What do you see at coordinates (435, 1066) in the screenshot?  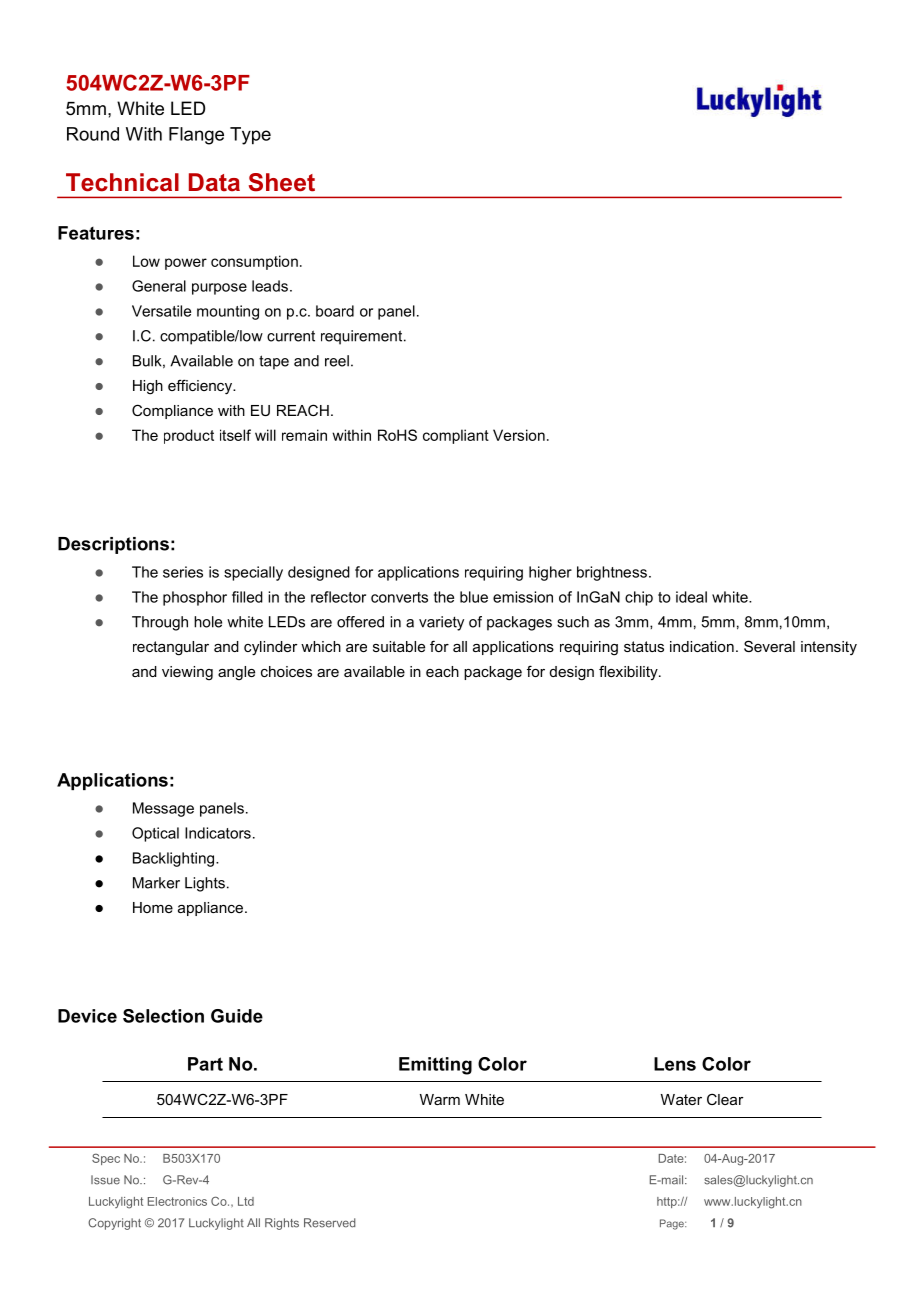 I see `Emitting` at bounding box center [435, 1066].
